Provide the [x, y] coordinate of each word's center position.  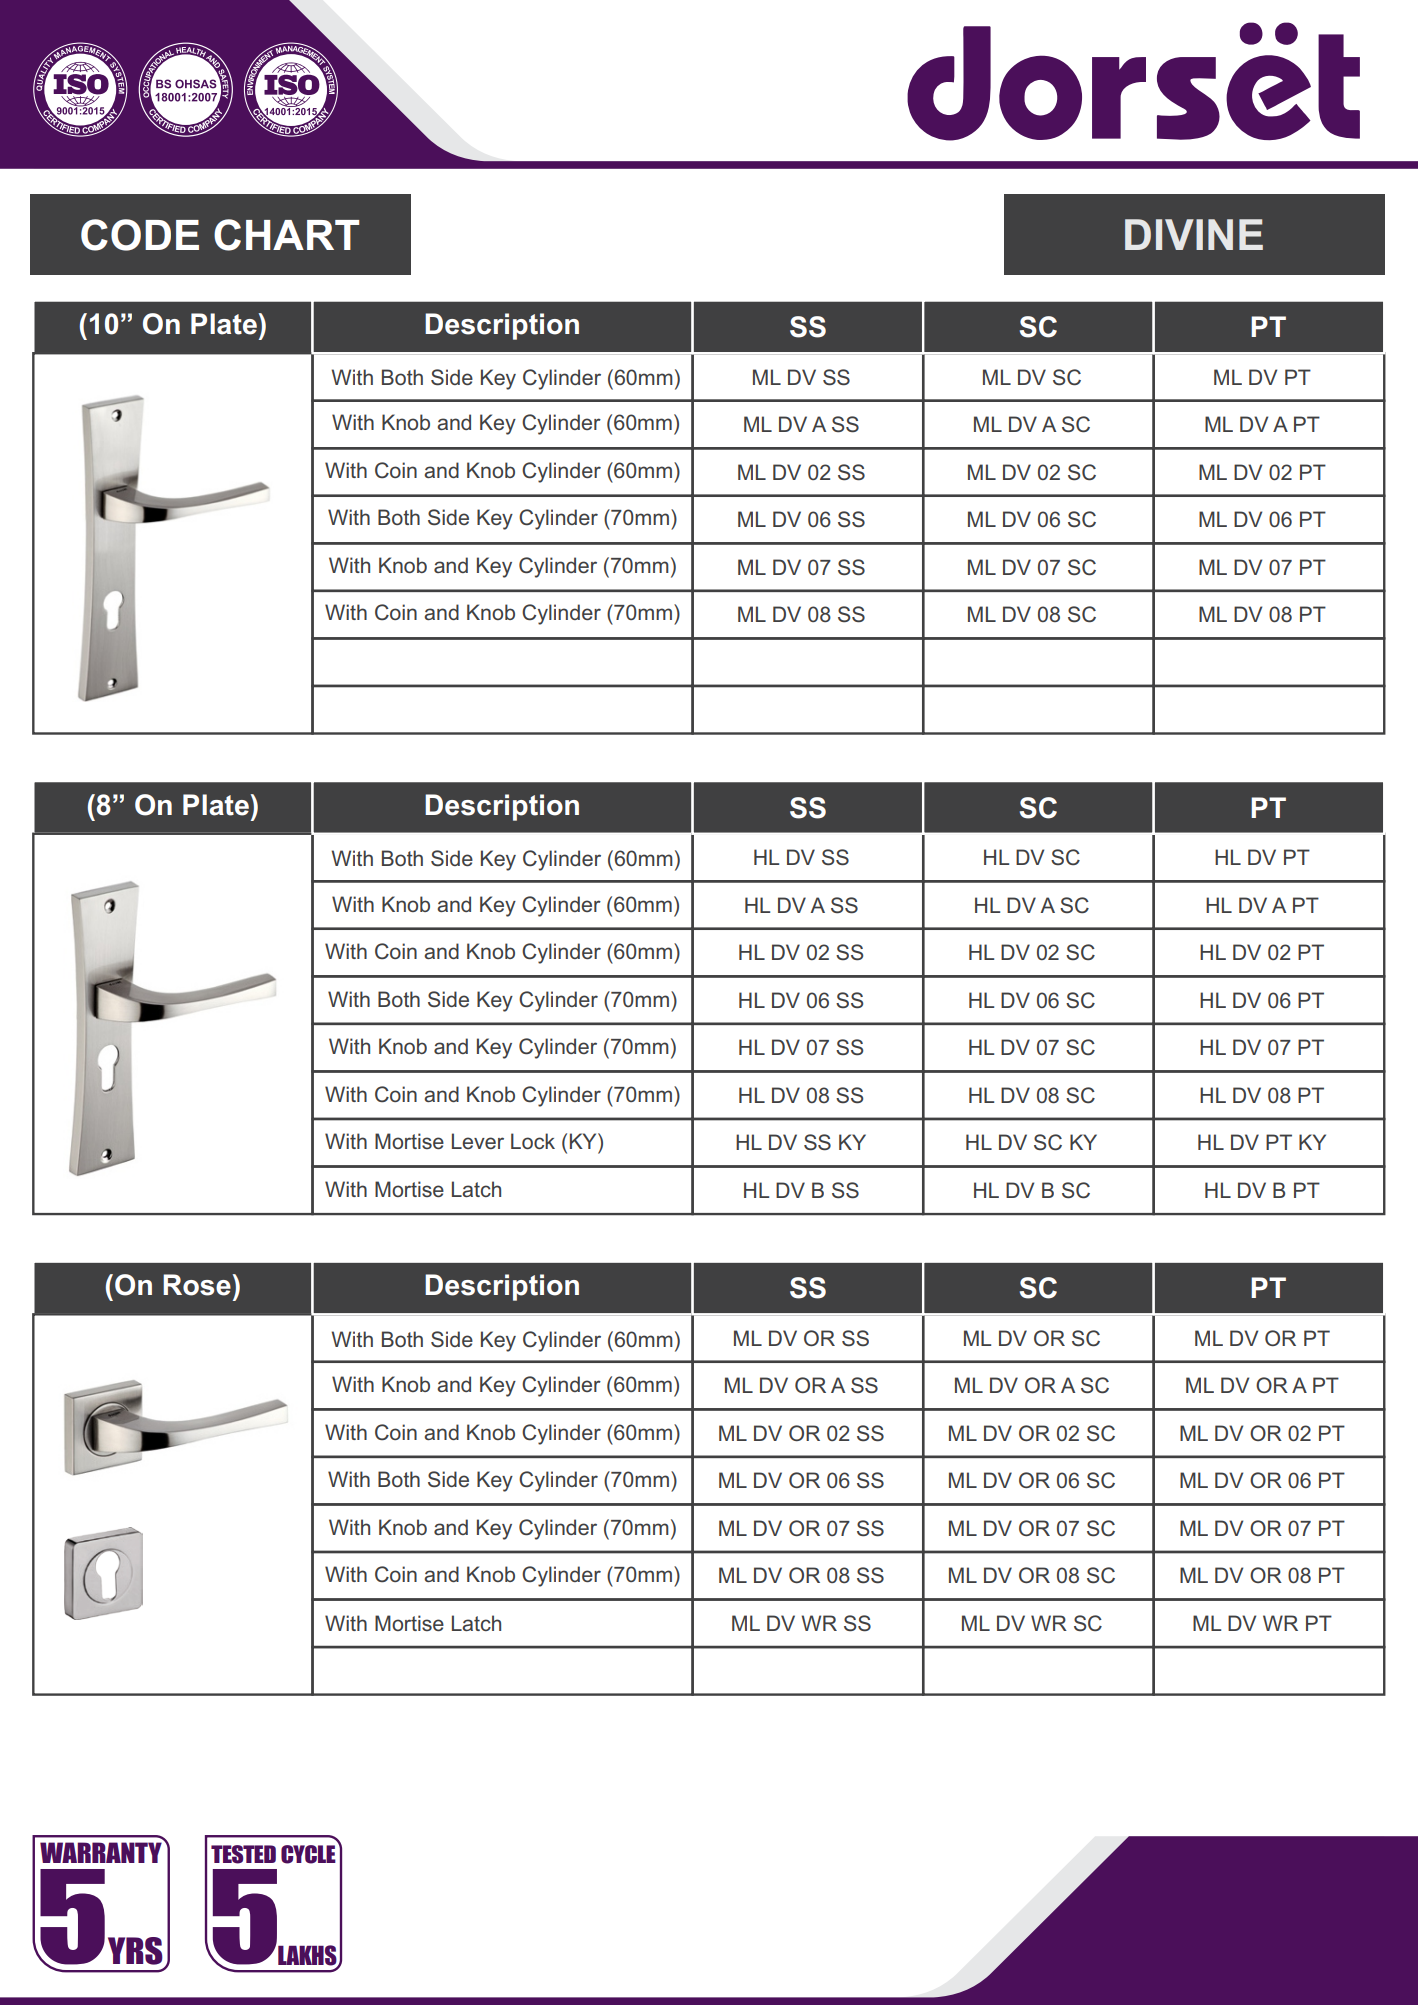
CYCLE [309, 1853]
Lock [533, 1141]
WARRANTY [102, 1851]
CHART [287, 235]
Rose [197, 1285]
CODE [140, 235]
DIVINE [1194, 234]
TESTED [243, 1854]
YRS [135, 1951]
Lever [478, 1141]
